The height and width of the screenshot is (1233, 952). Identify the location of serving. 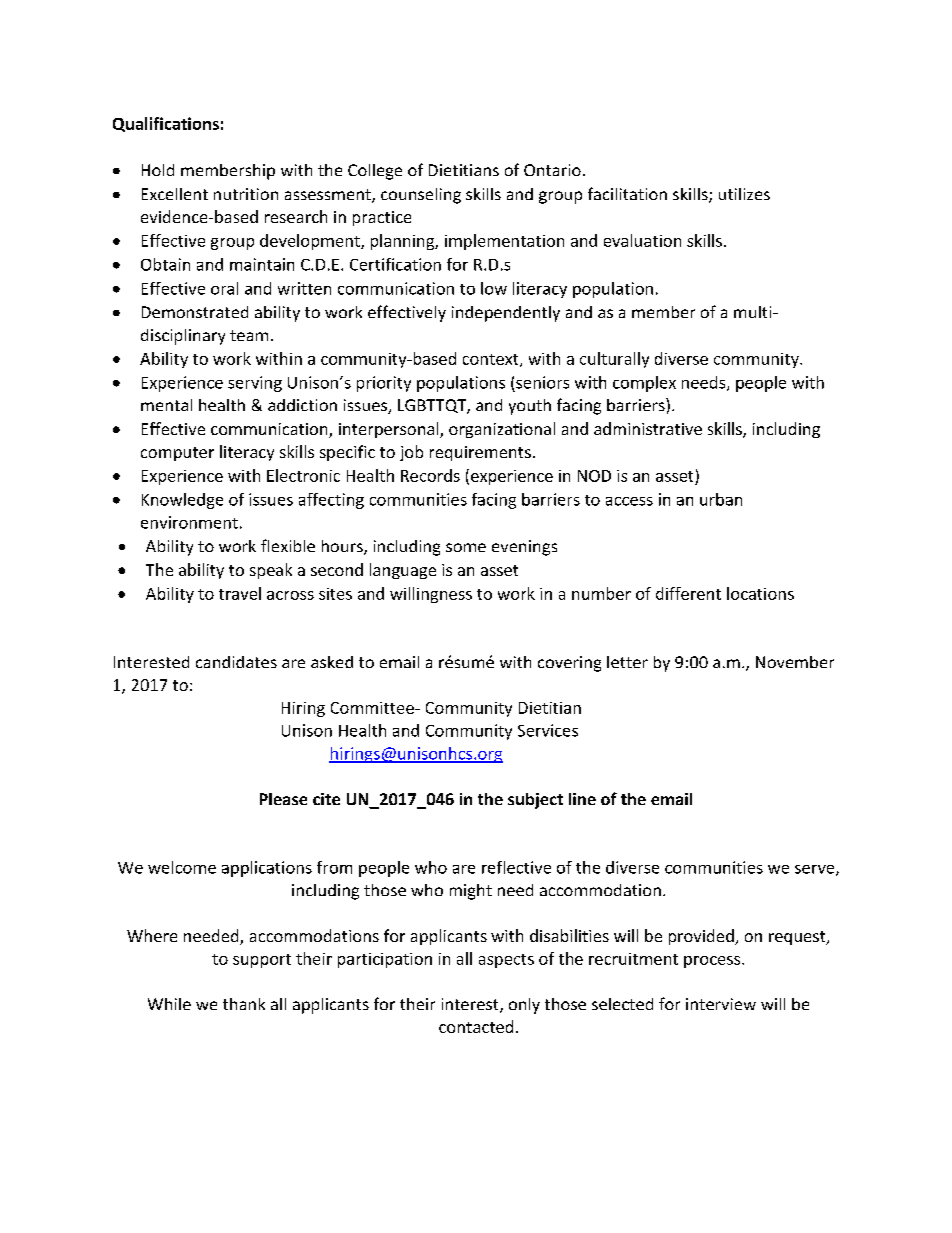
(255, 384).
